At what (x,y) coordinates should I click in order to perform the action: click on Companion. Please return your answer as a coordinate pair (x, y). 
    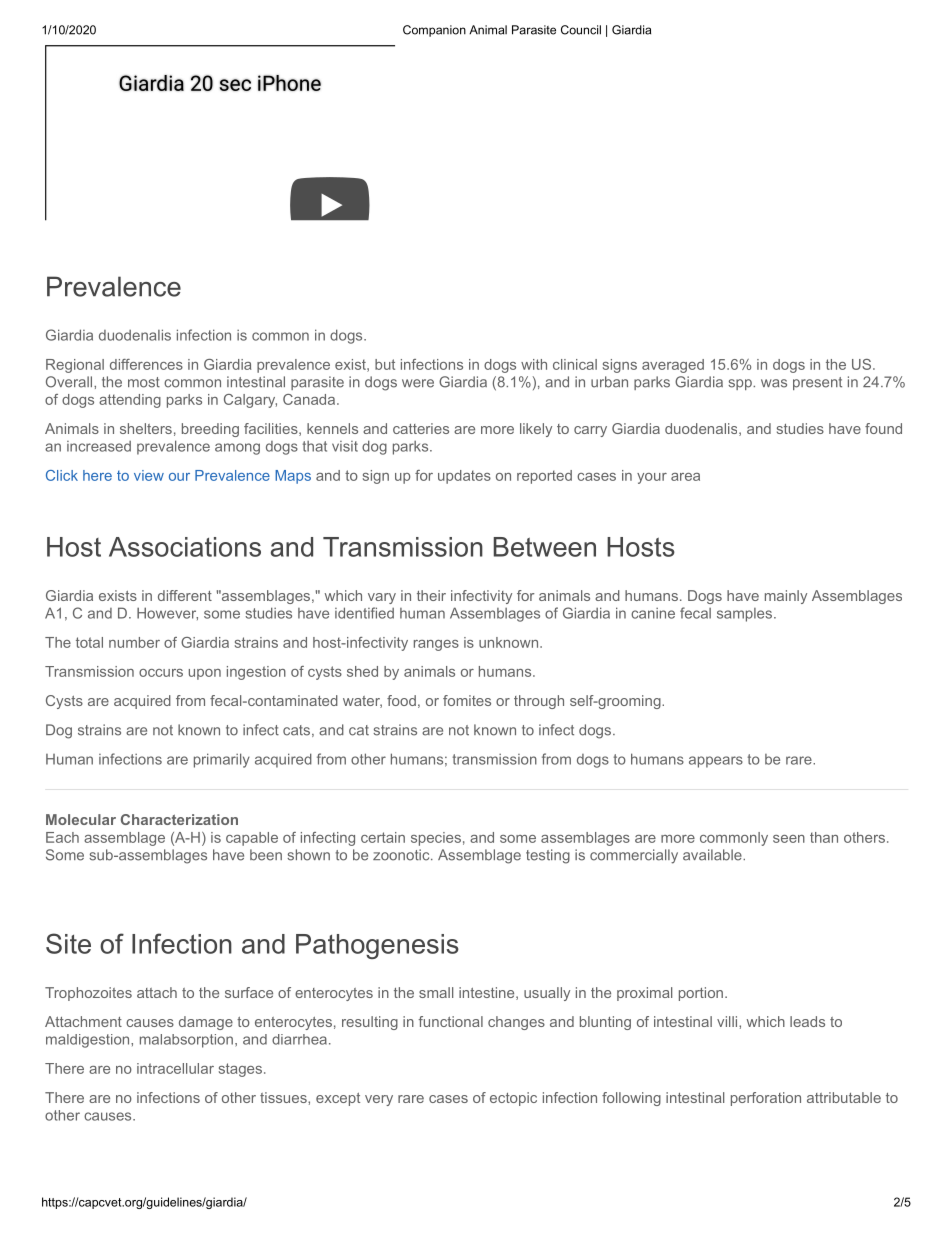
    Looking at the image, I should click on (434, 31).
